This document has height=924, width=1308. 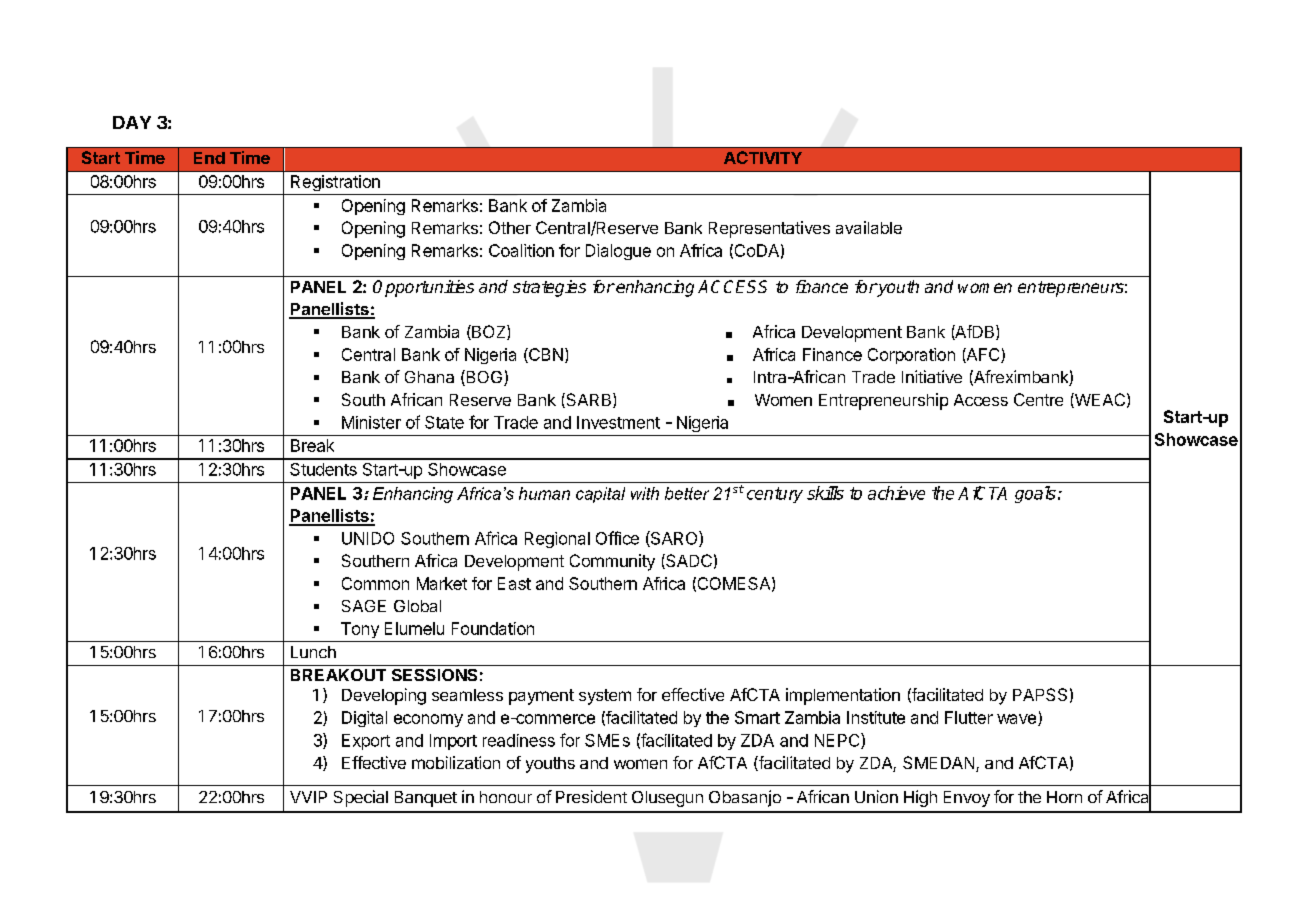 I want to click on available, so click(x=869, y=227).
